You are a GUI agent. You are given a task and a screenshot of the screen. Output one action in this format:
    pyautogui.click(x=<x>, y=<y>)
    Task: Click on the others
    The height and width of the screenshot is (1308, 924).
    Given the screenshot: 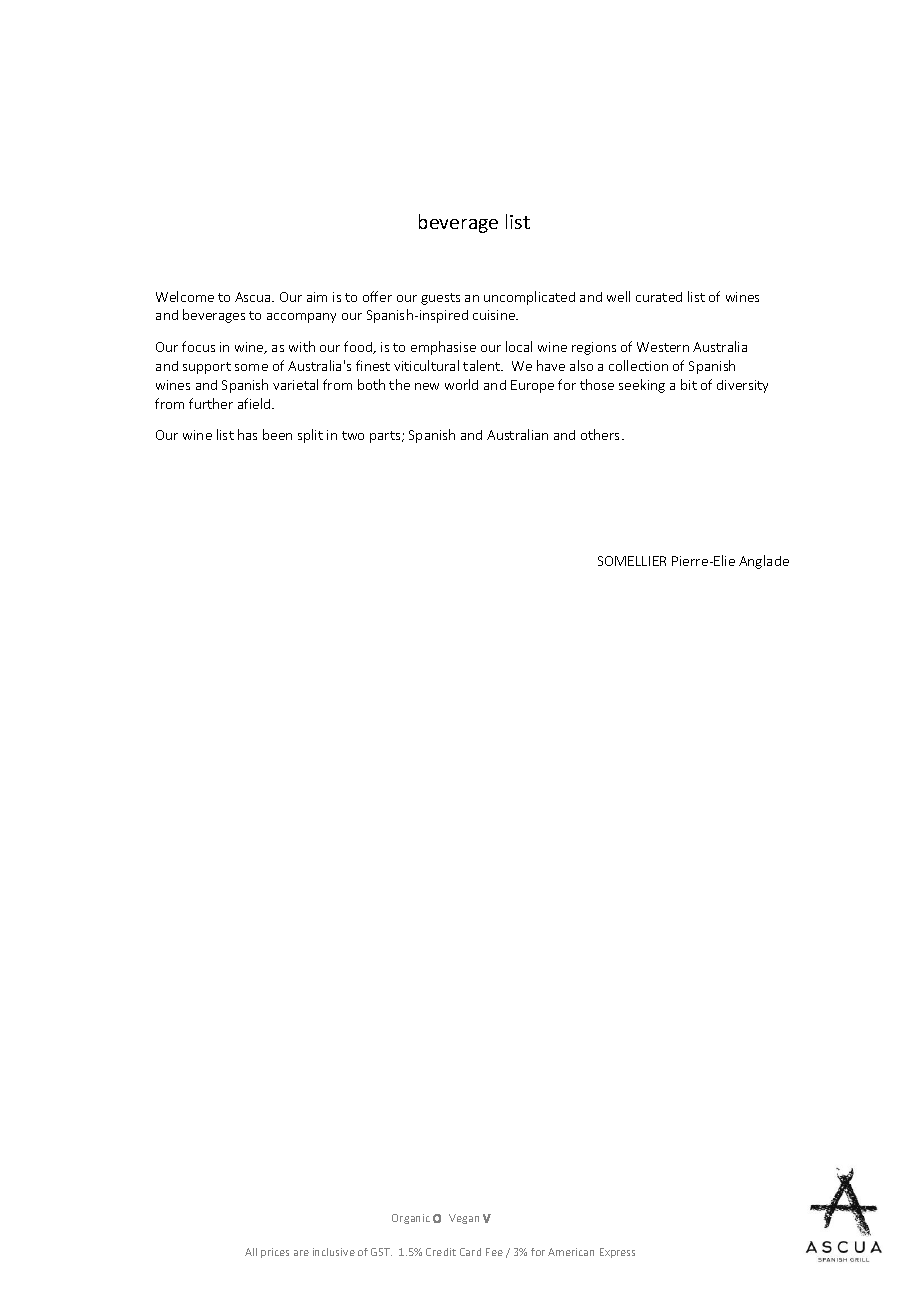 What is the action you would take?
    pyautogui.click(x=600, y=434)
